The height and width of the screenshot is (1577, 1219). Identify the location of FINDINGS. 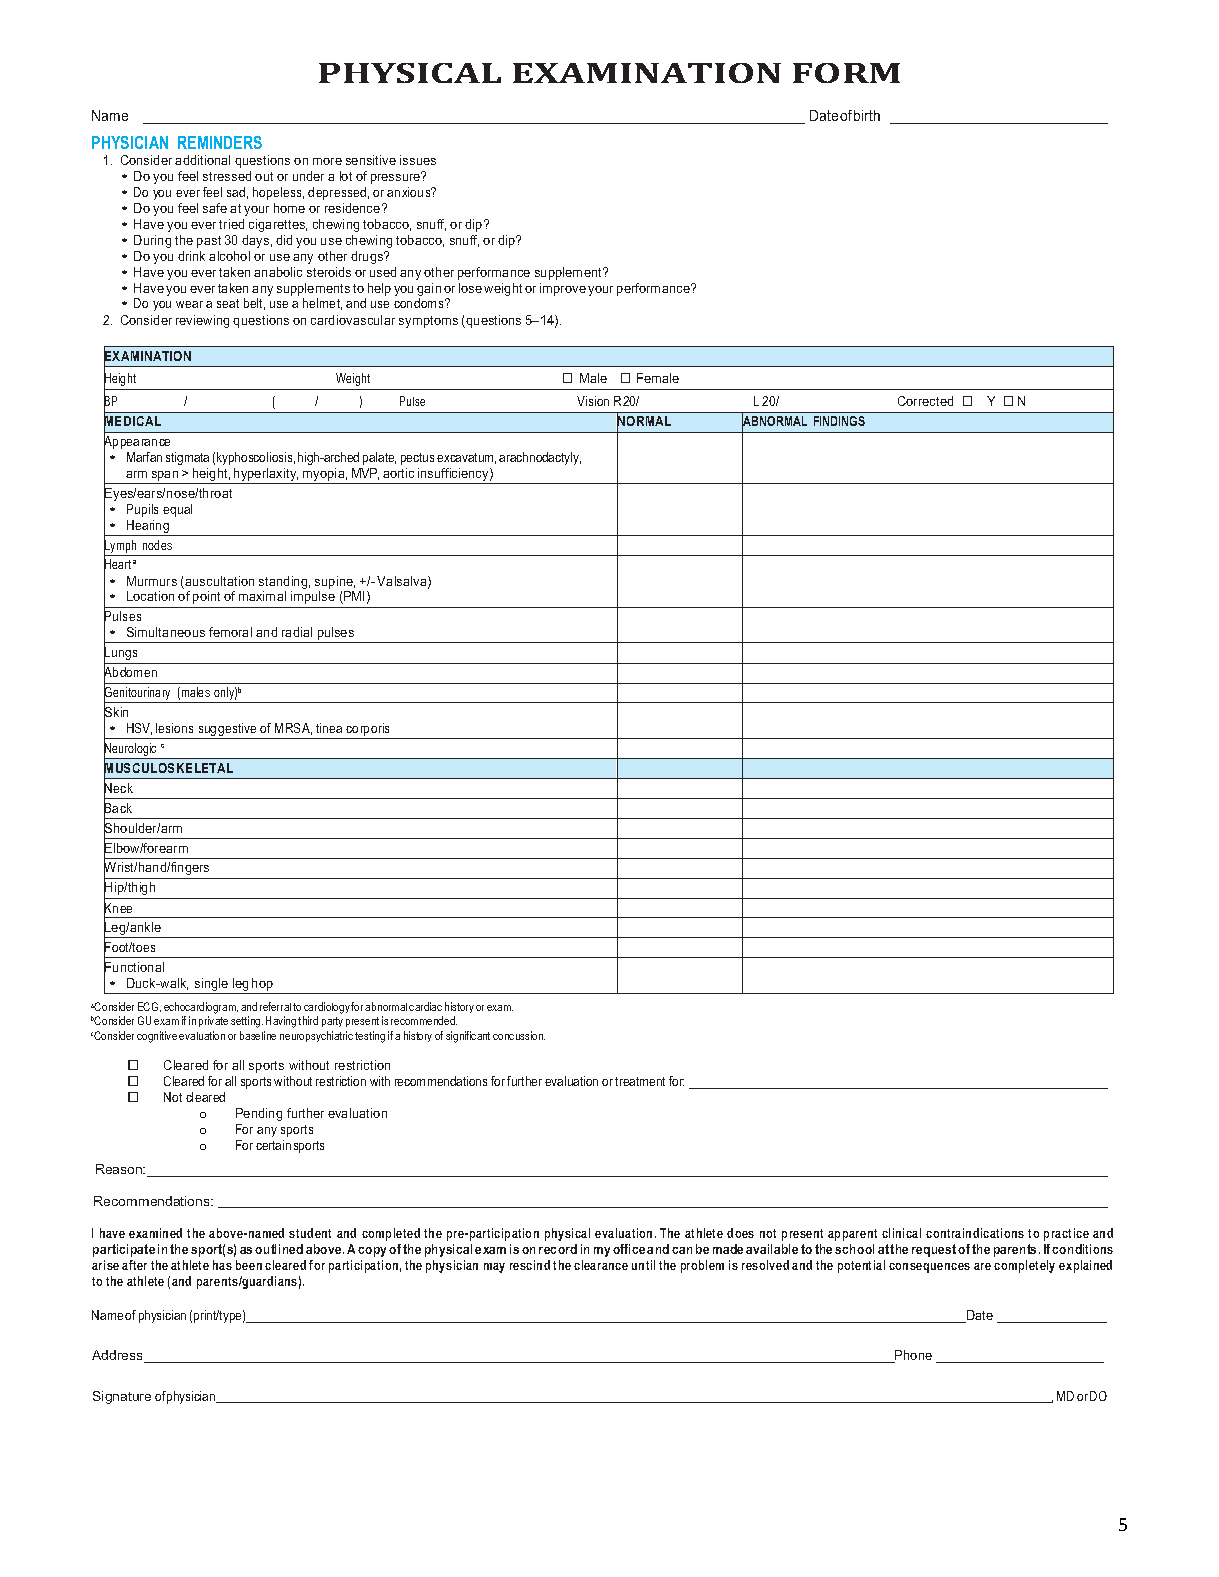
(839, 421).
